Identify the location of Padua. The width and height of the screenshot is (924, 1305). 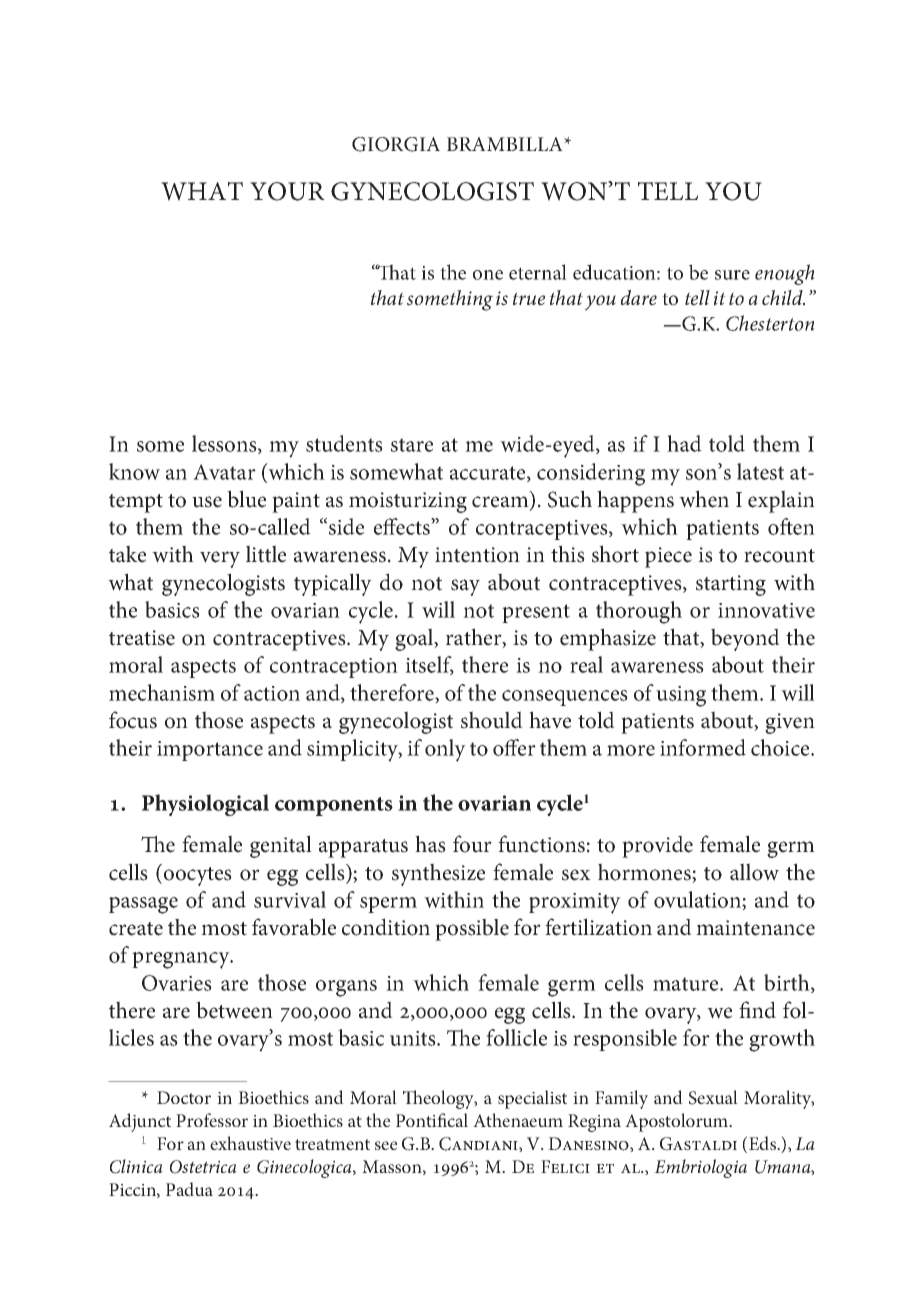
(189, 1189).
